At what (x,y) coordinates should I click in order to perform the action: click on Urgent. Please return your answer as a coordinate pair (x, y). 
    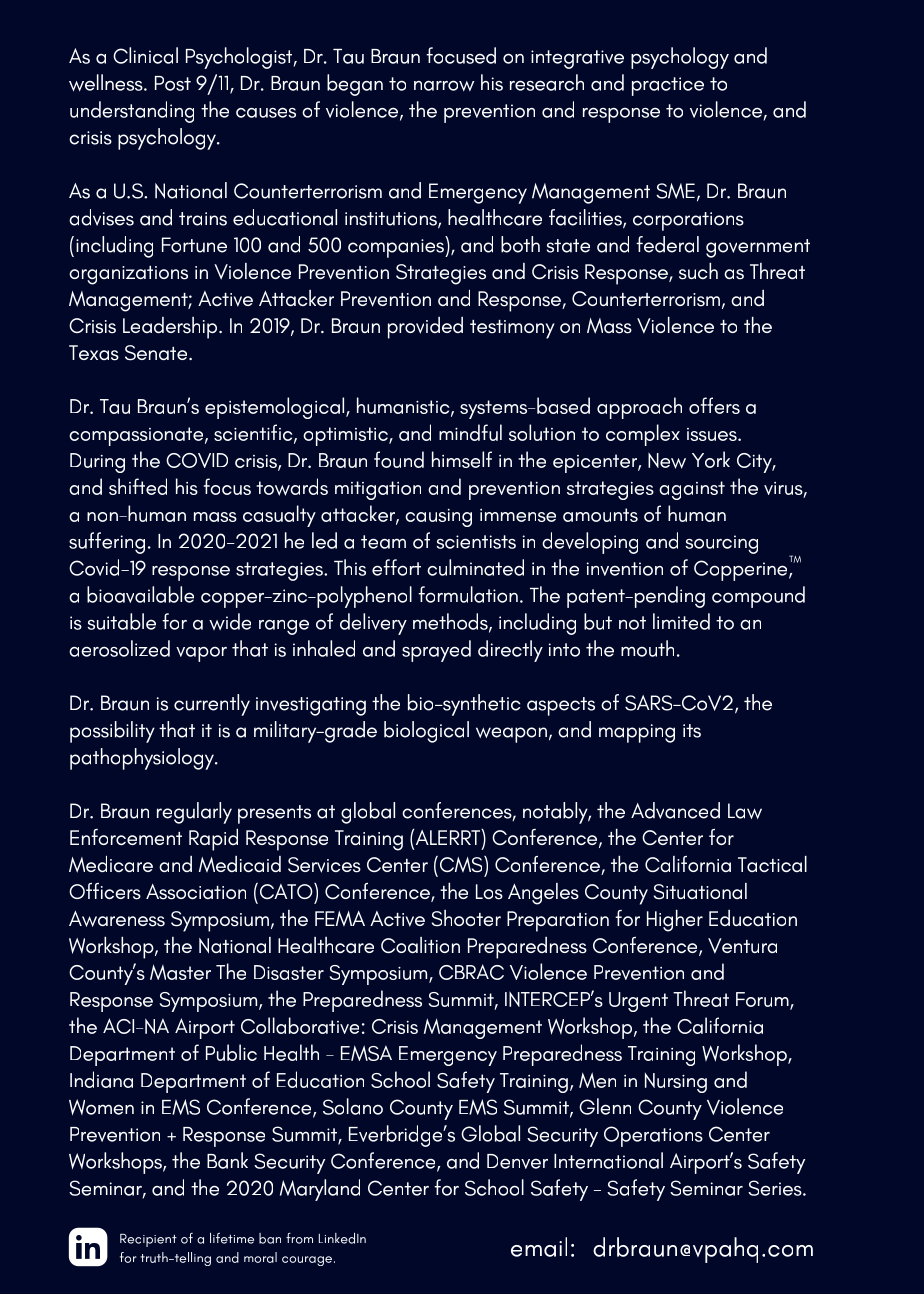
    Looking at the image, I should click on (638, 1002).
